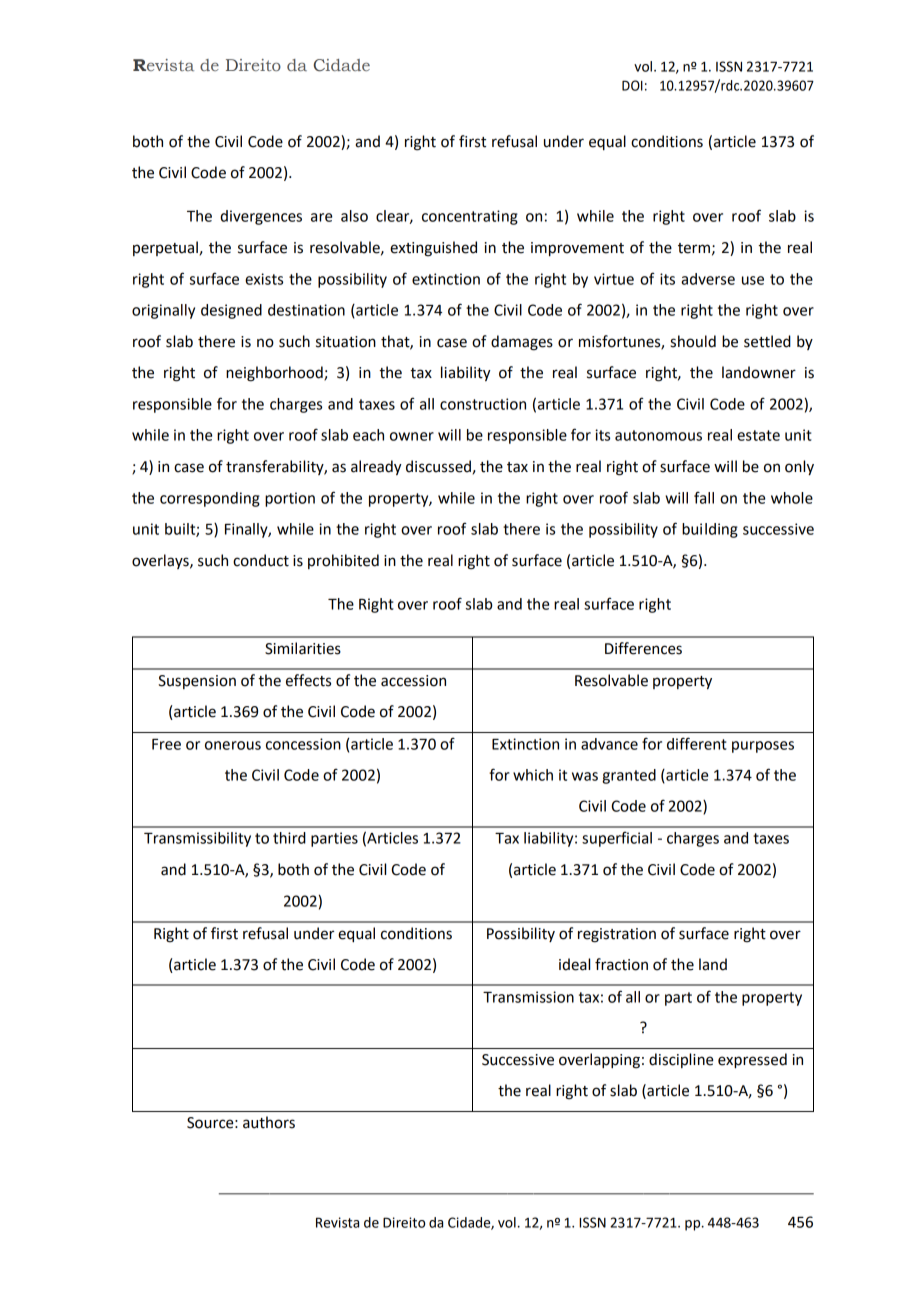 This screenshot has height=1307, width=924. What do you see at coordinates (470, 217) in the screenshot?
I see `concentrating` at bounding box center [470, 217].
